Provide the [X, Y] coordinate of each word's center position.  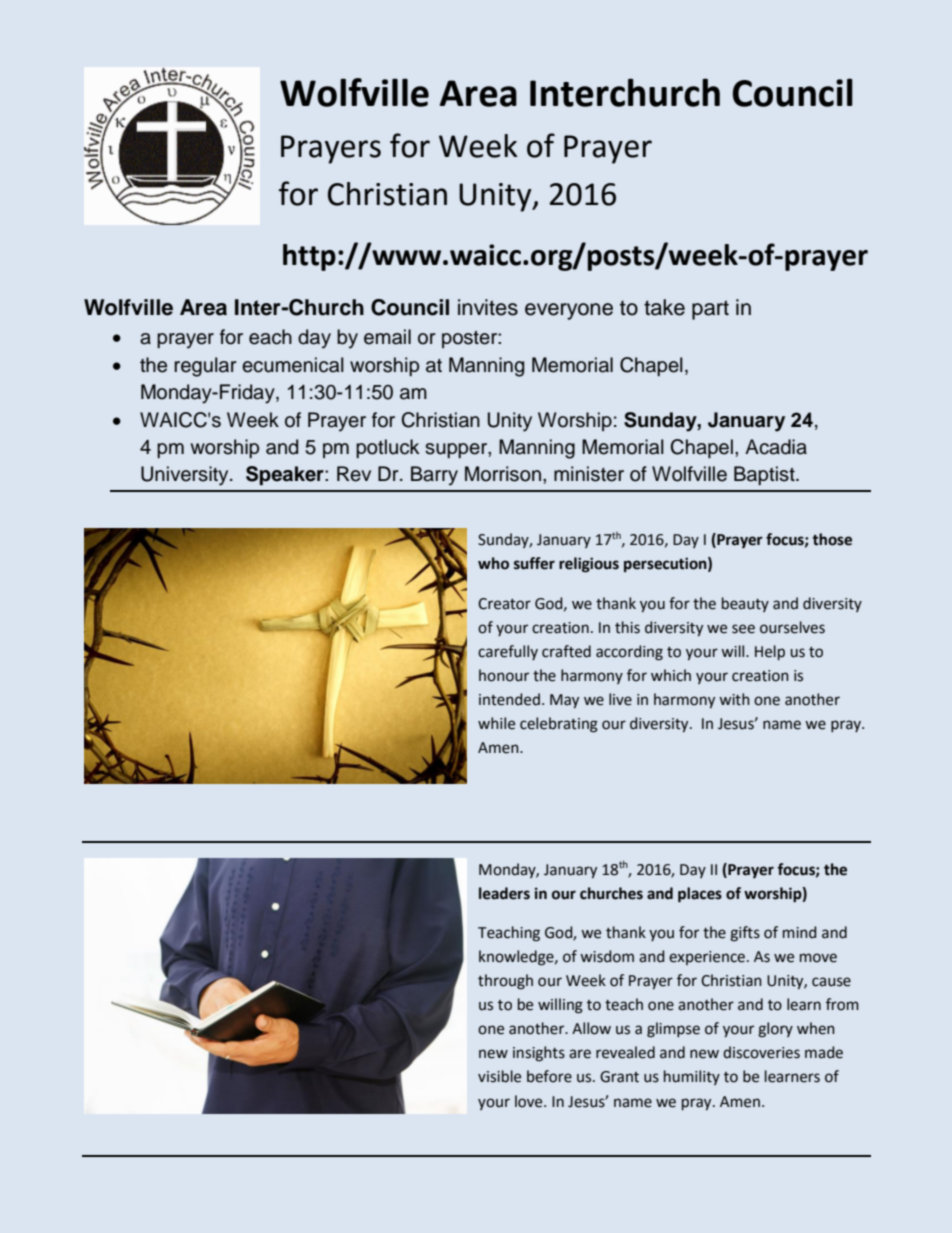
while [496, 723]
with [734, 699]
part [710, 310]
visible [499, 1076]
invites [488, 307]
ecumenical [293, 365]
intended [509, 699]
